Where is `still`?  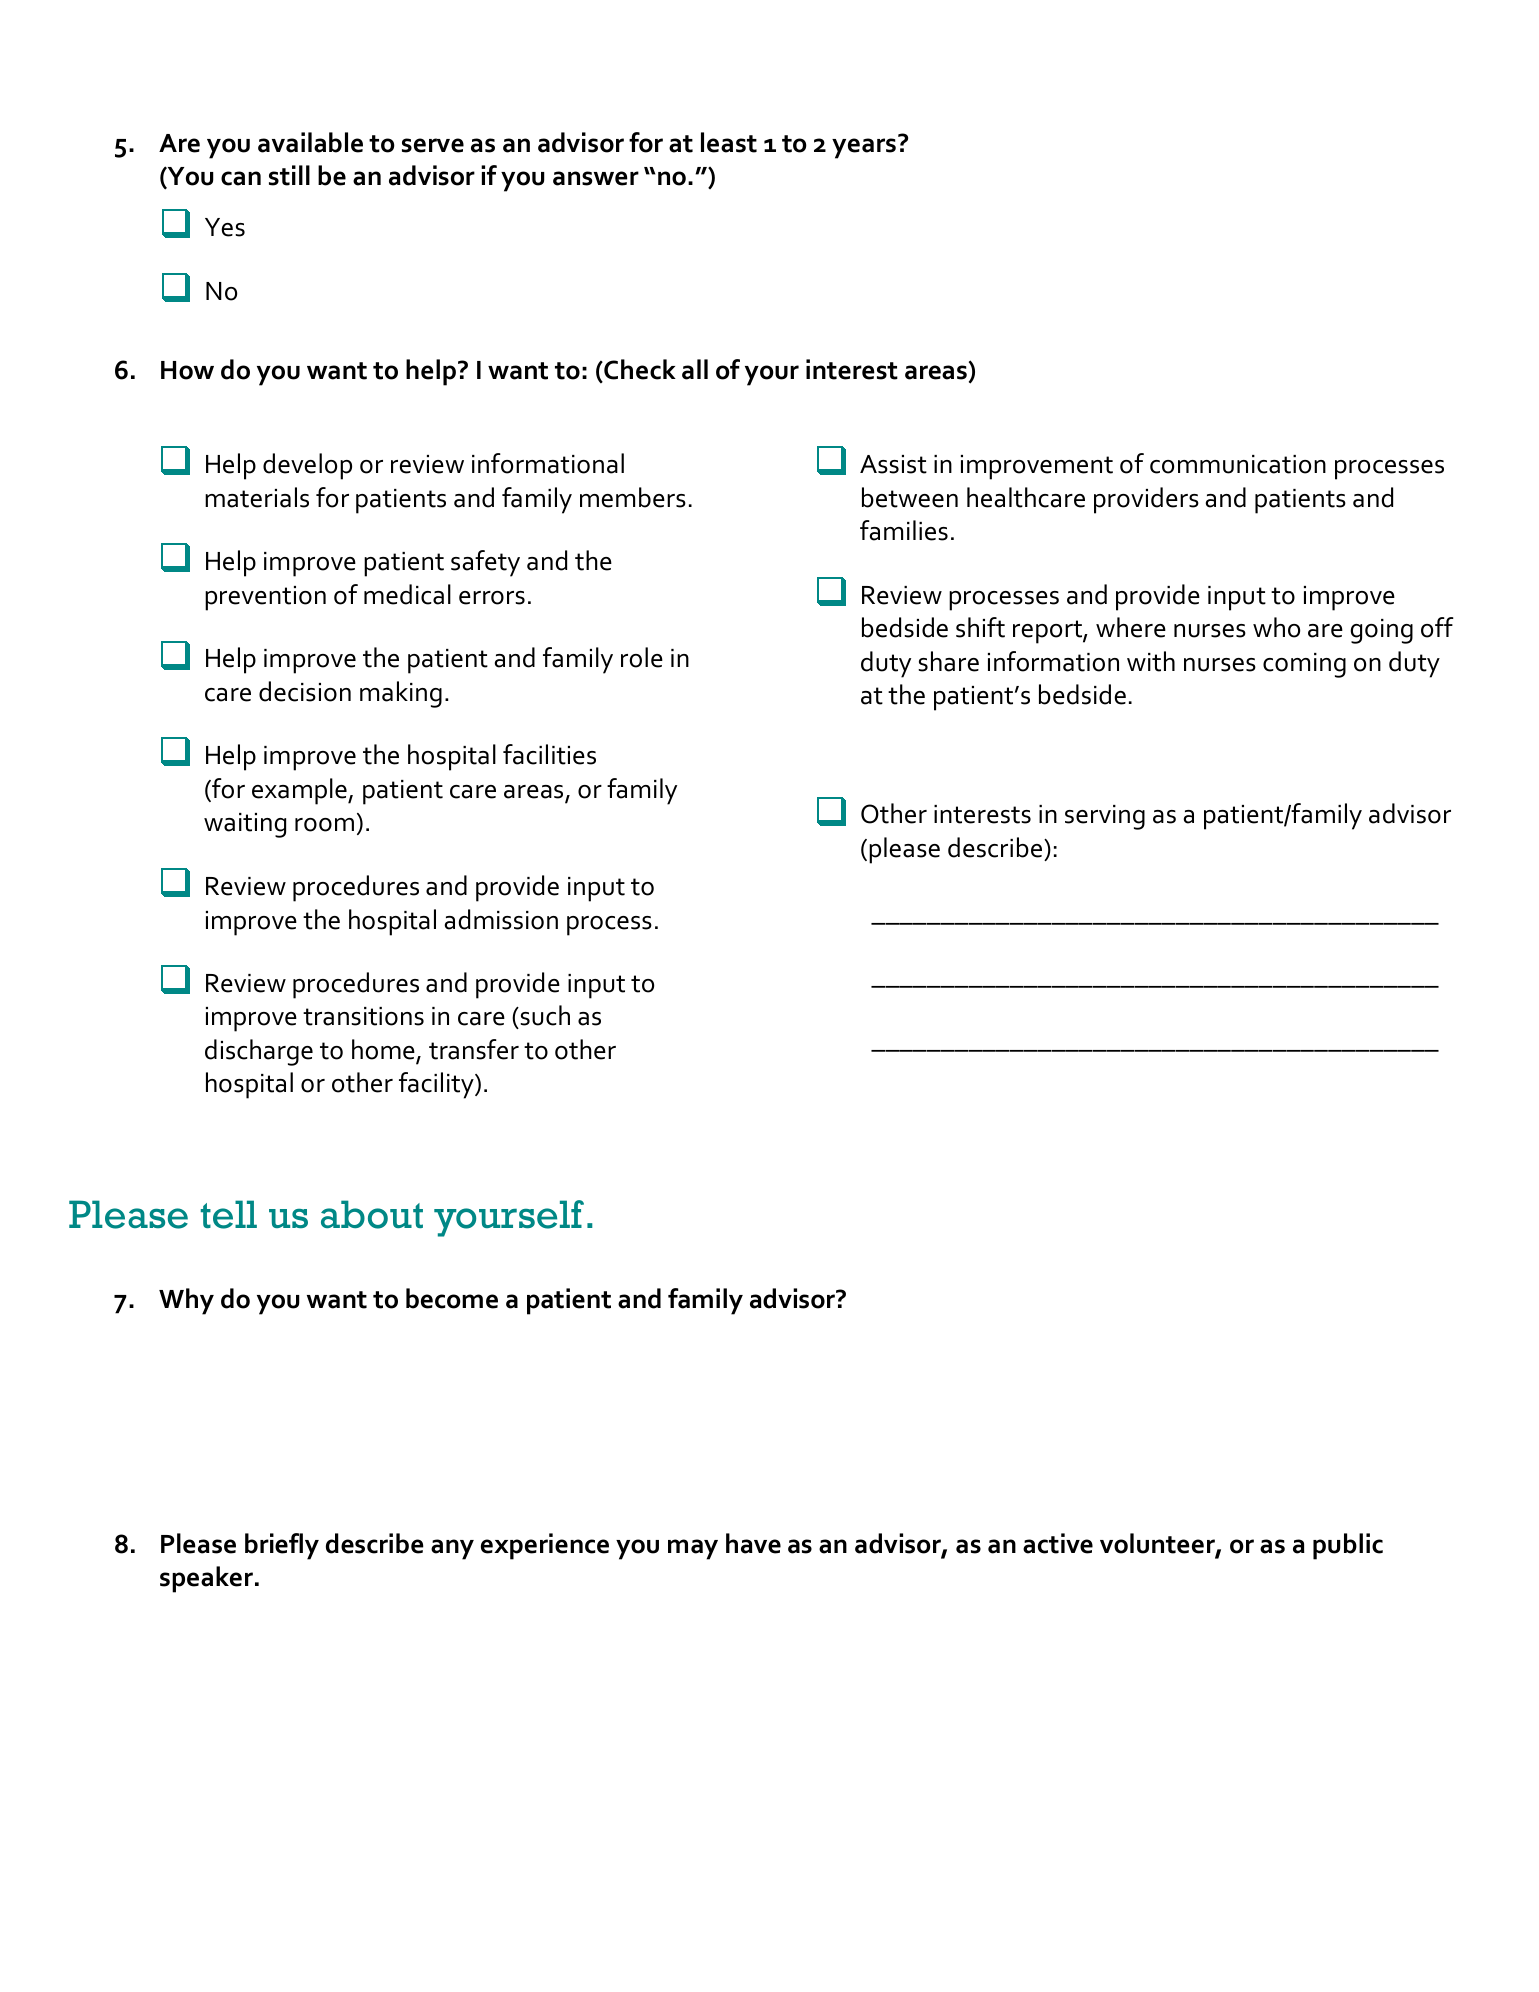
still is located at coordinates (289, 175).
